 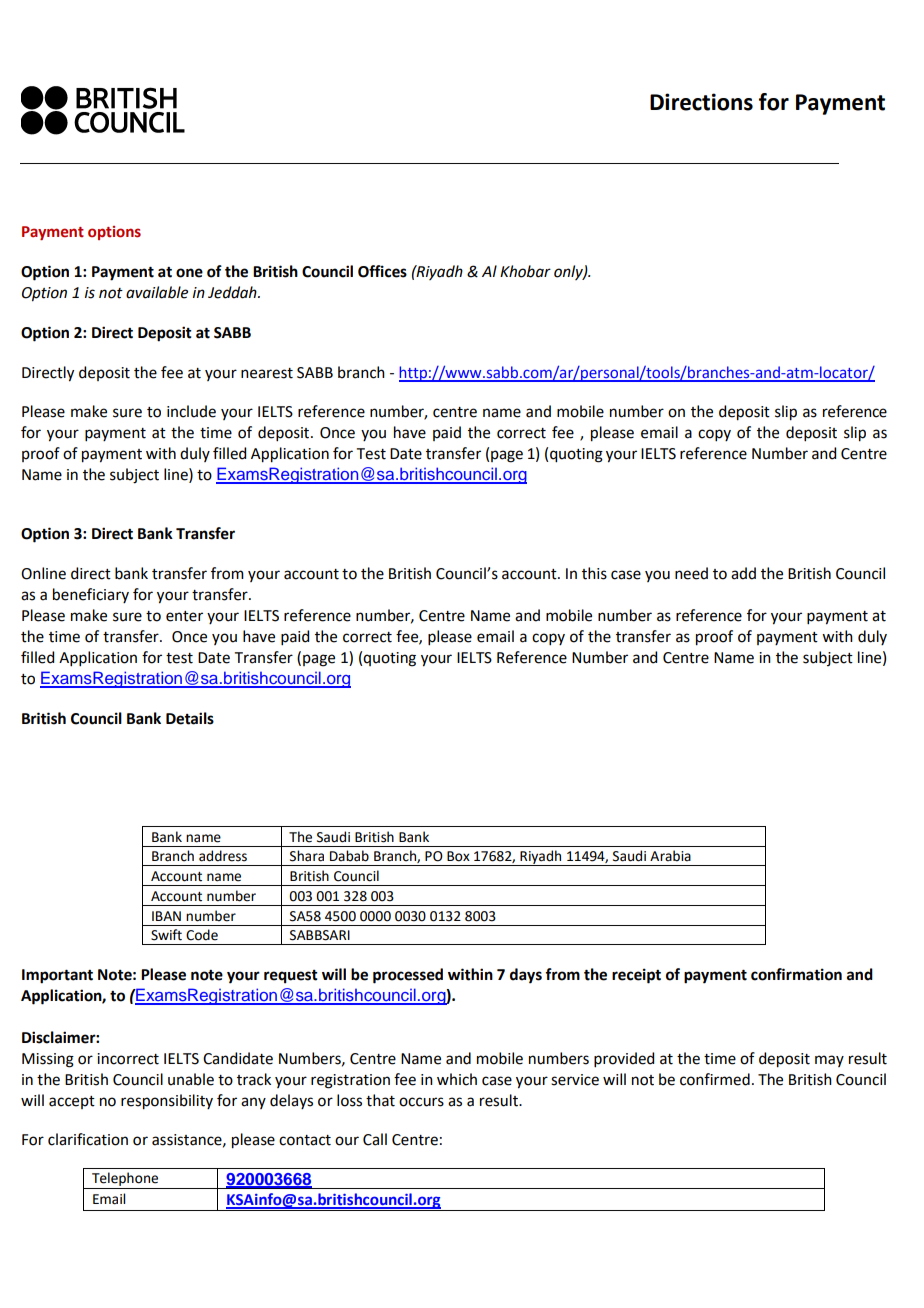 I want to click on this, so click(x=594, y=573).
